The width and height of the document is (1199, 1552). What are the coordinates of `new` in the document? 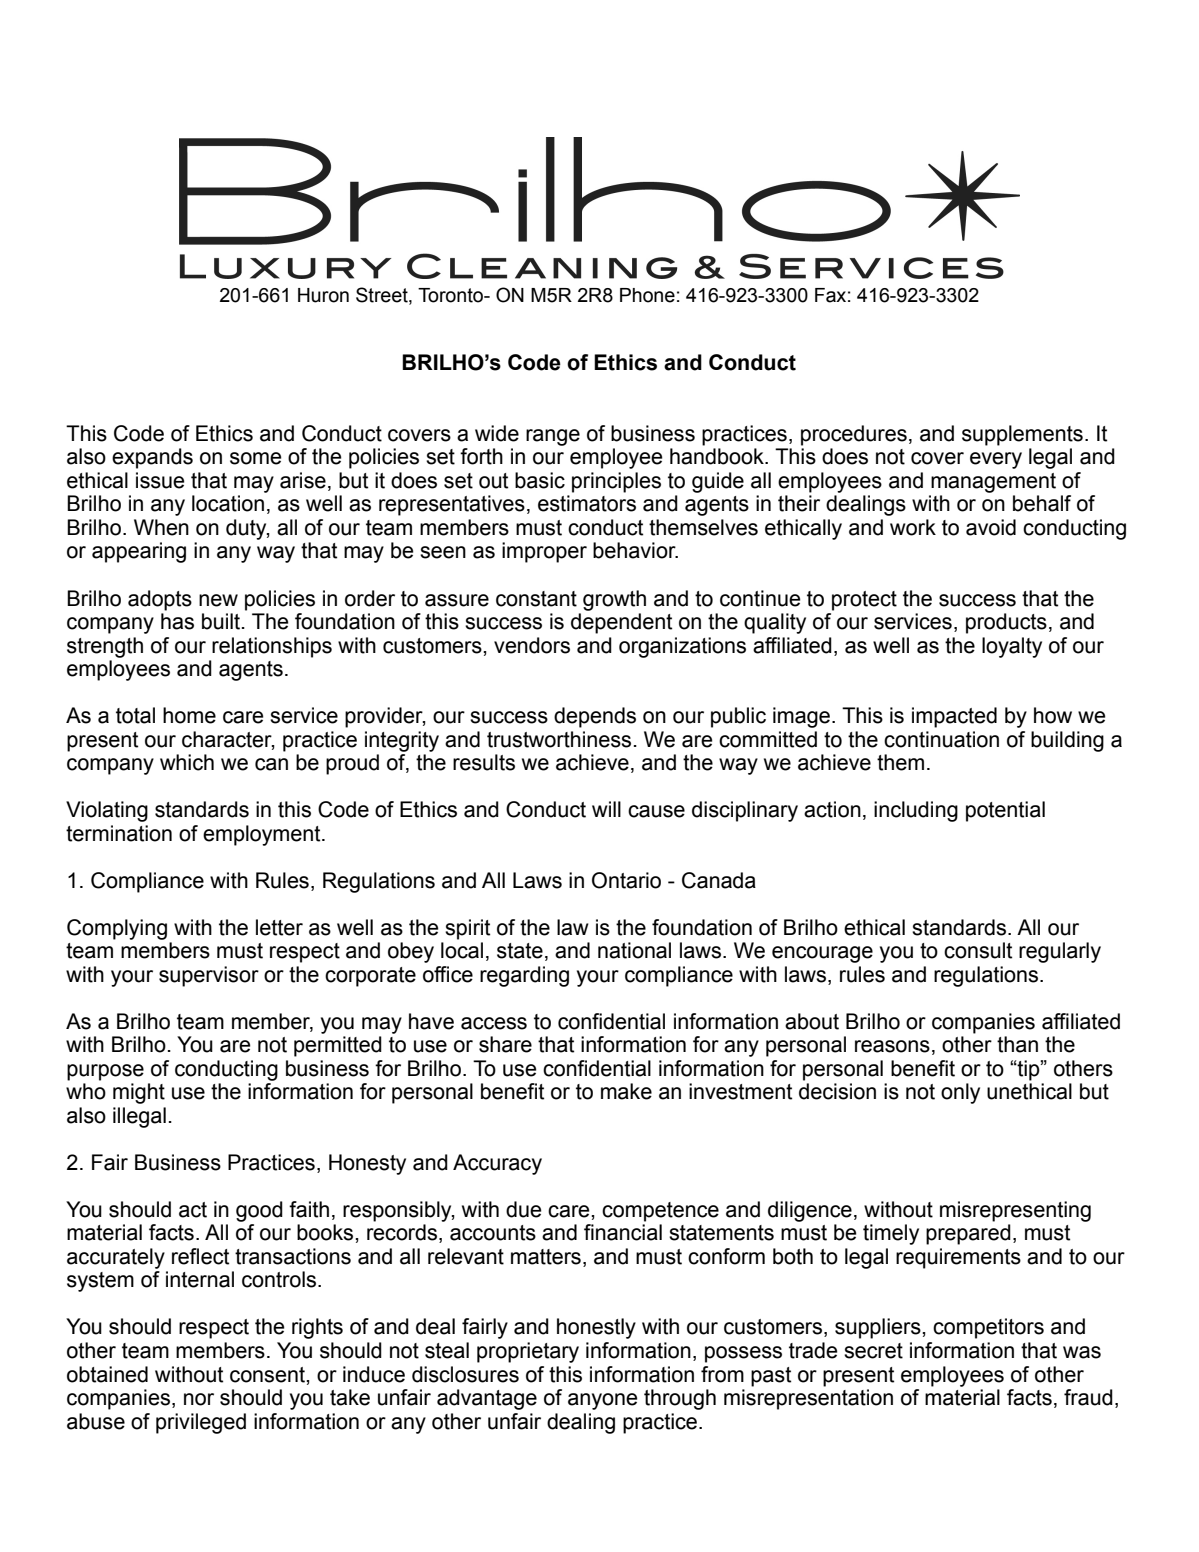 It's located at (218, 600).
